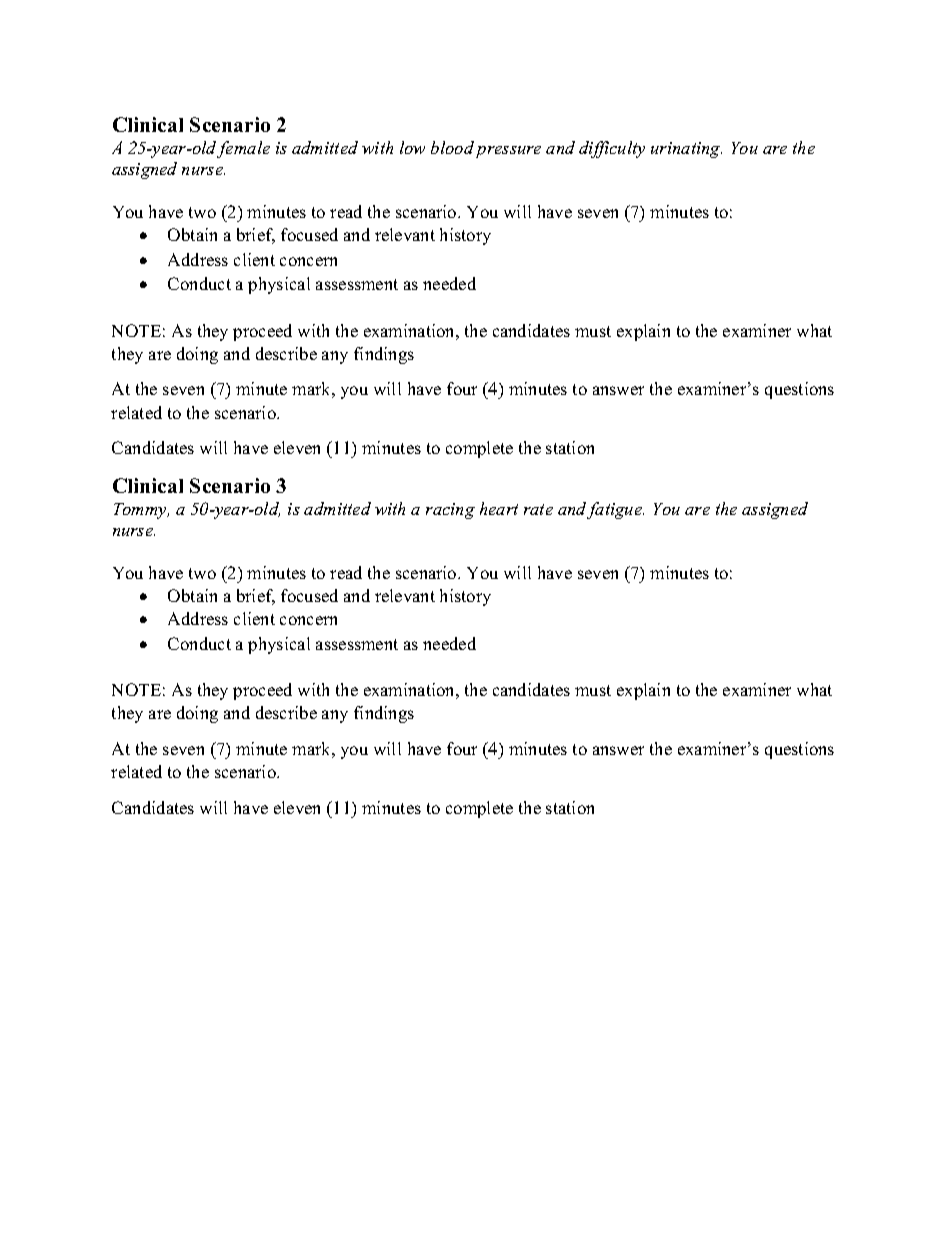 This screenshot has height=1233, width=952. Describe the element at coordinates (412, 147) in the screenshot. I see `low` at that location.
